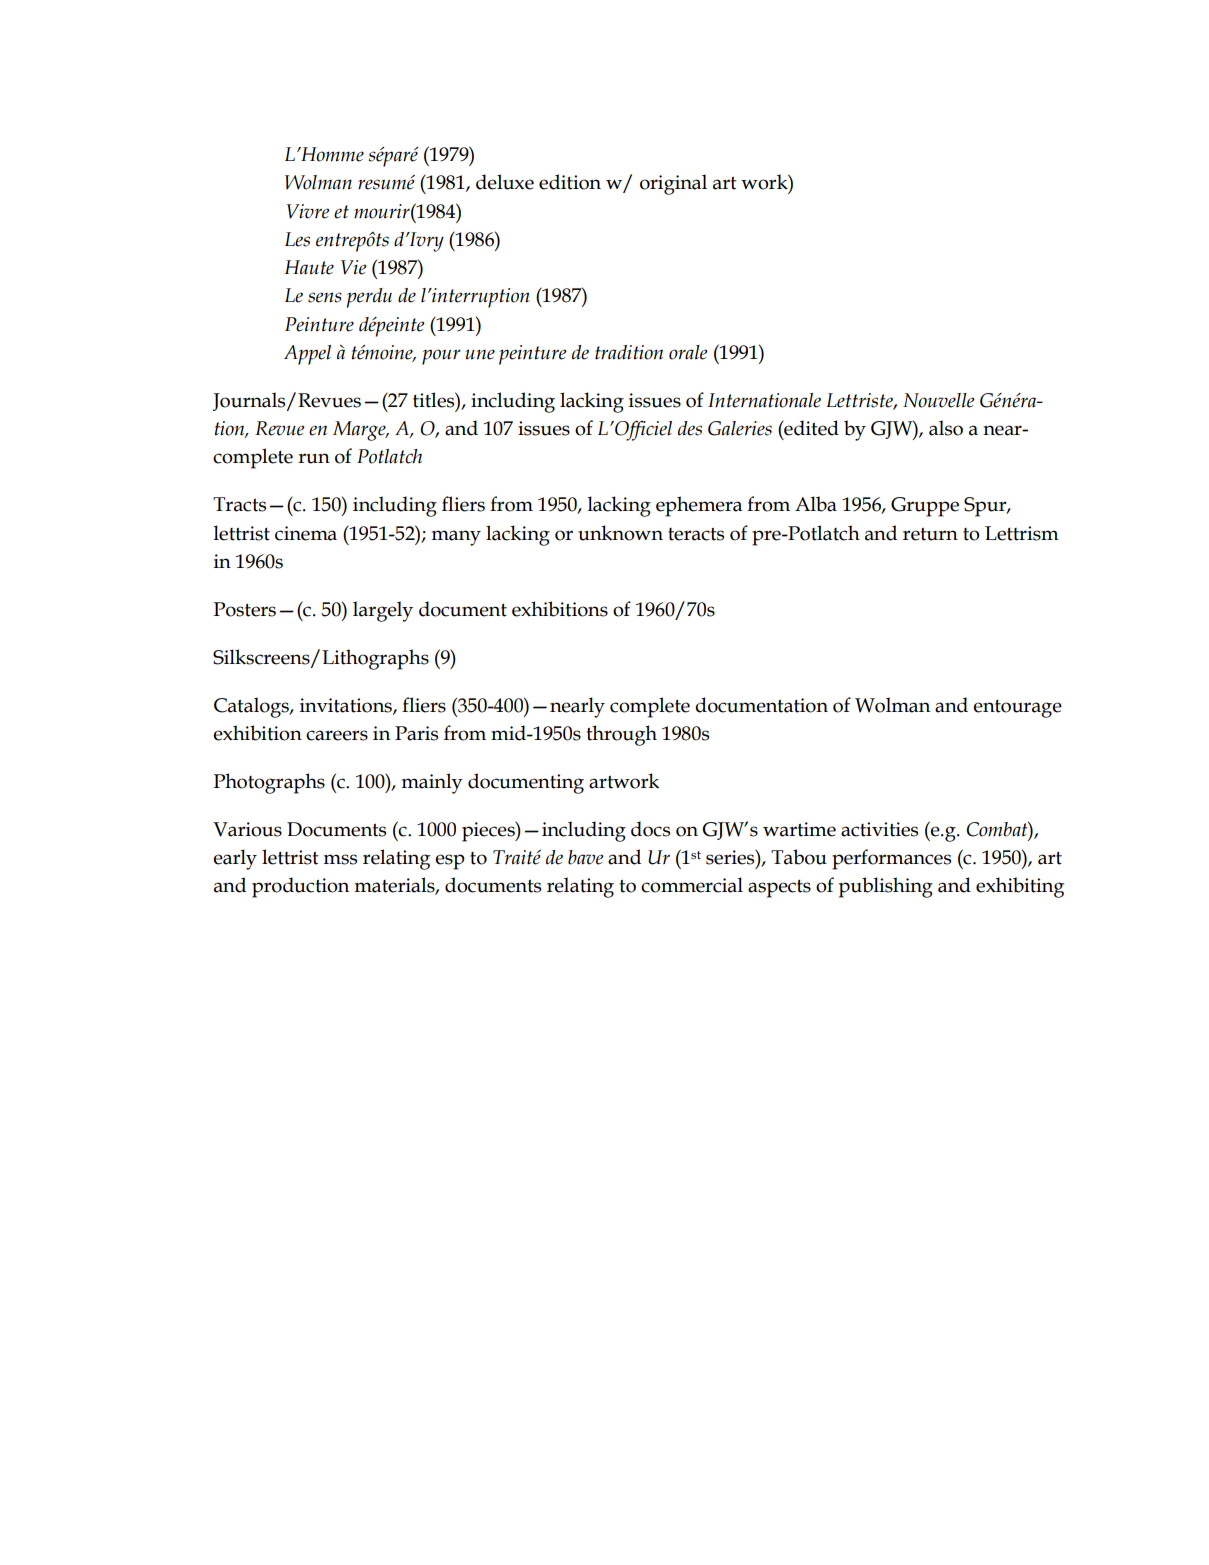  What do you see at coordinates (505, 182) in the screenshot?
I see `deluxe` at bounding box center [505, 182].
